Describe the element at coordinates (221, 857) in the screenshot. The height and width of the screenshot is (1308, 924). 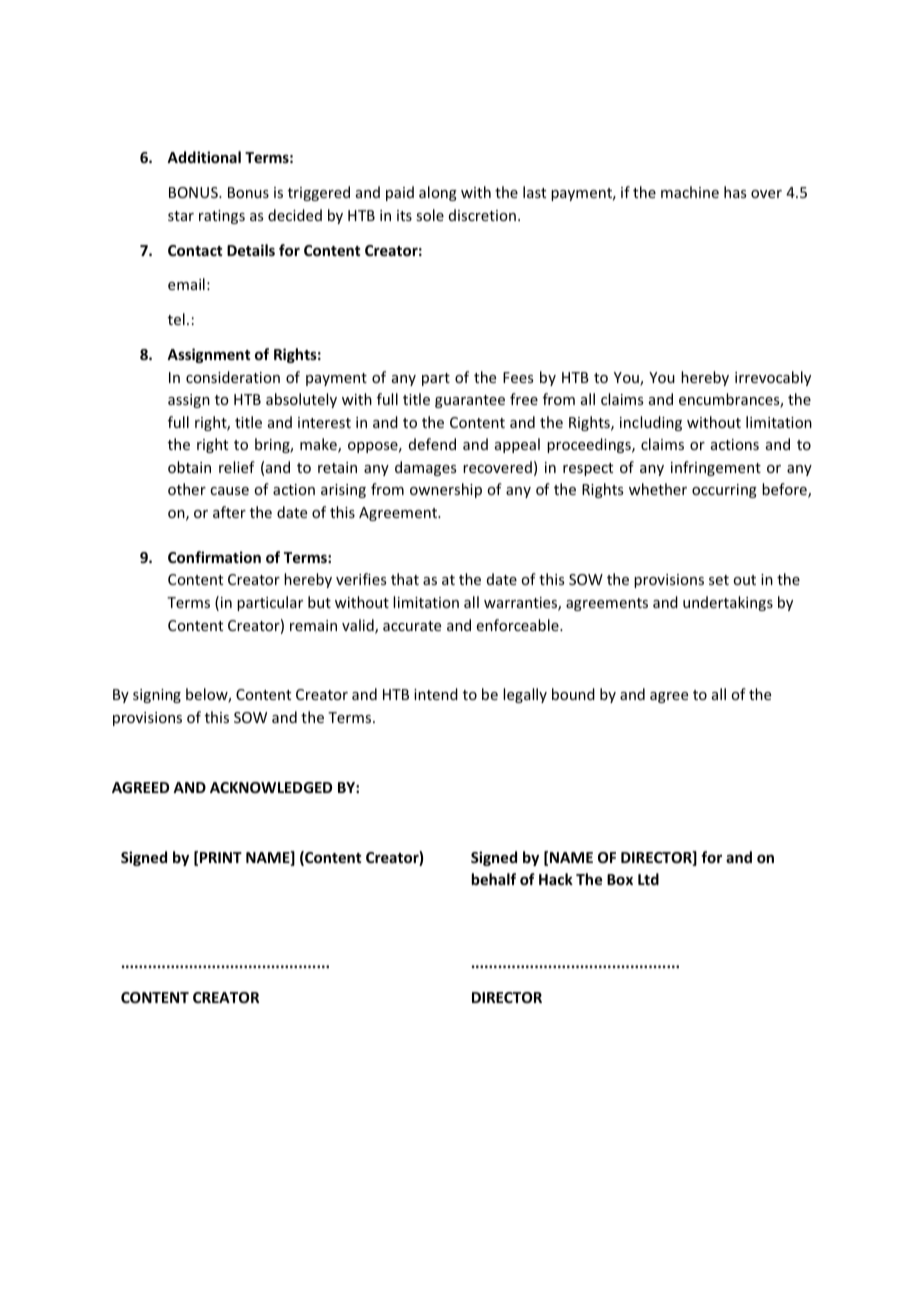
I see `PRINT` at that location.
